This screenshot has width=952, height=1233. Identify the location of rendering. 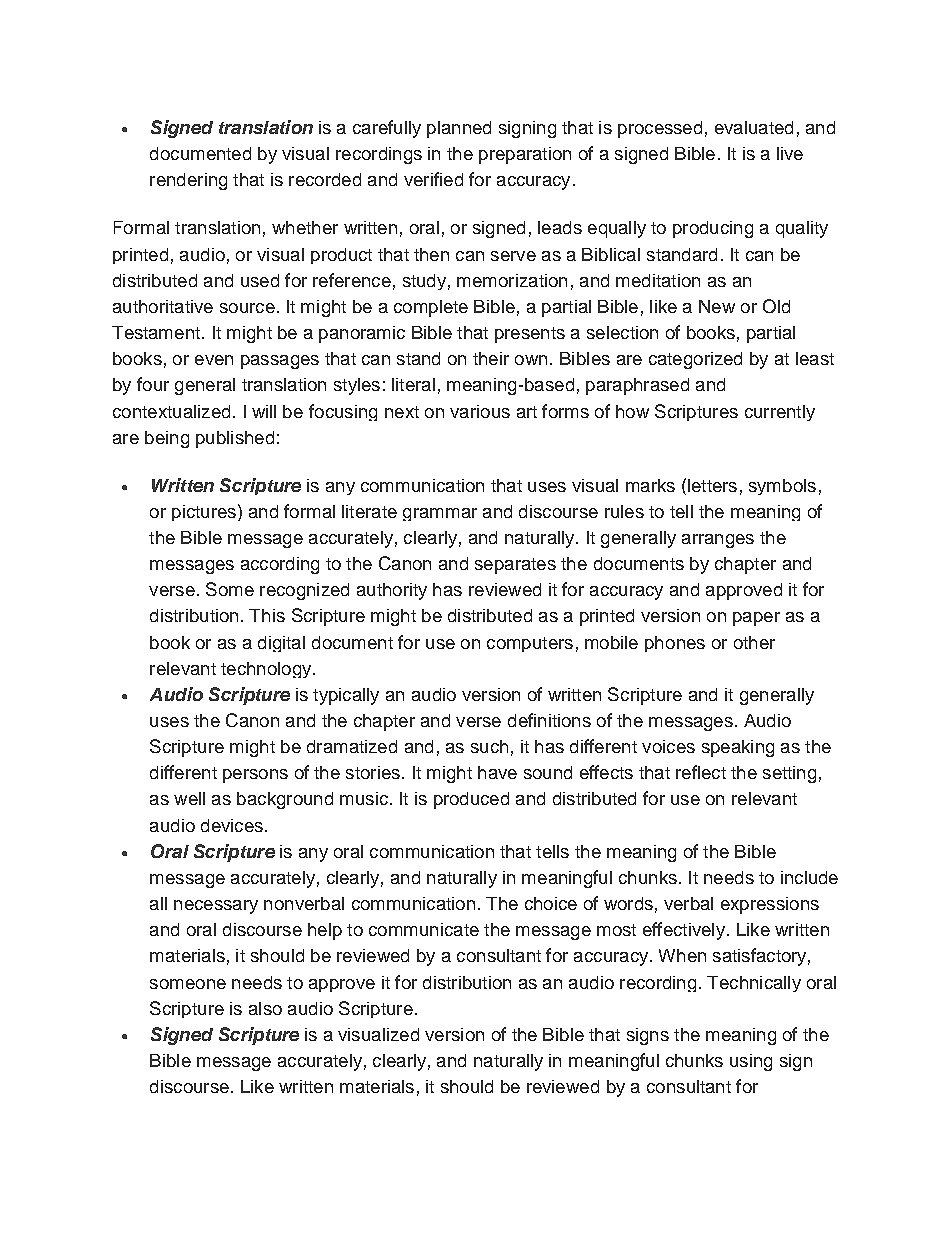
(188, 181).
